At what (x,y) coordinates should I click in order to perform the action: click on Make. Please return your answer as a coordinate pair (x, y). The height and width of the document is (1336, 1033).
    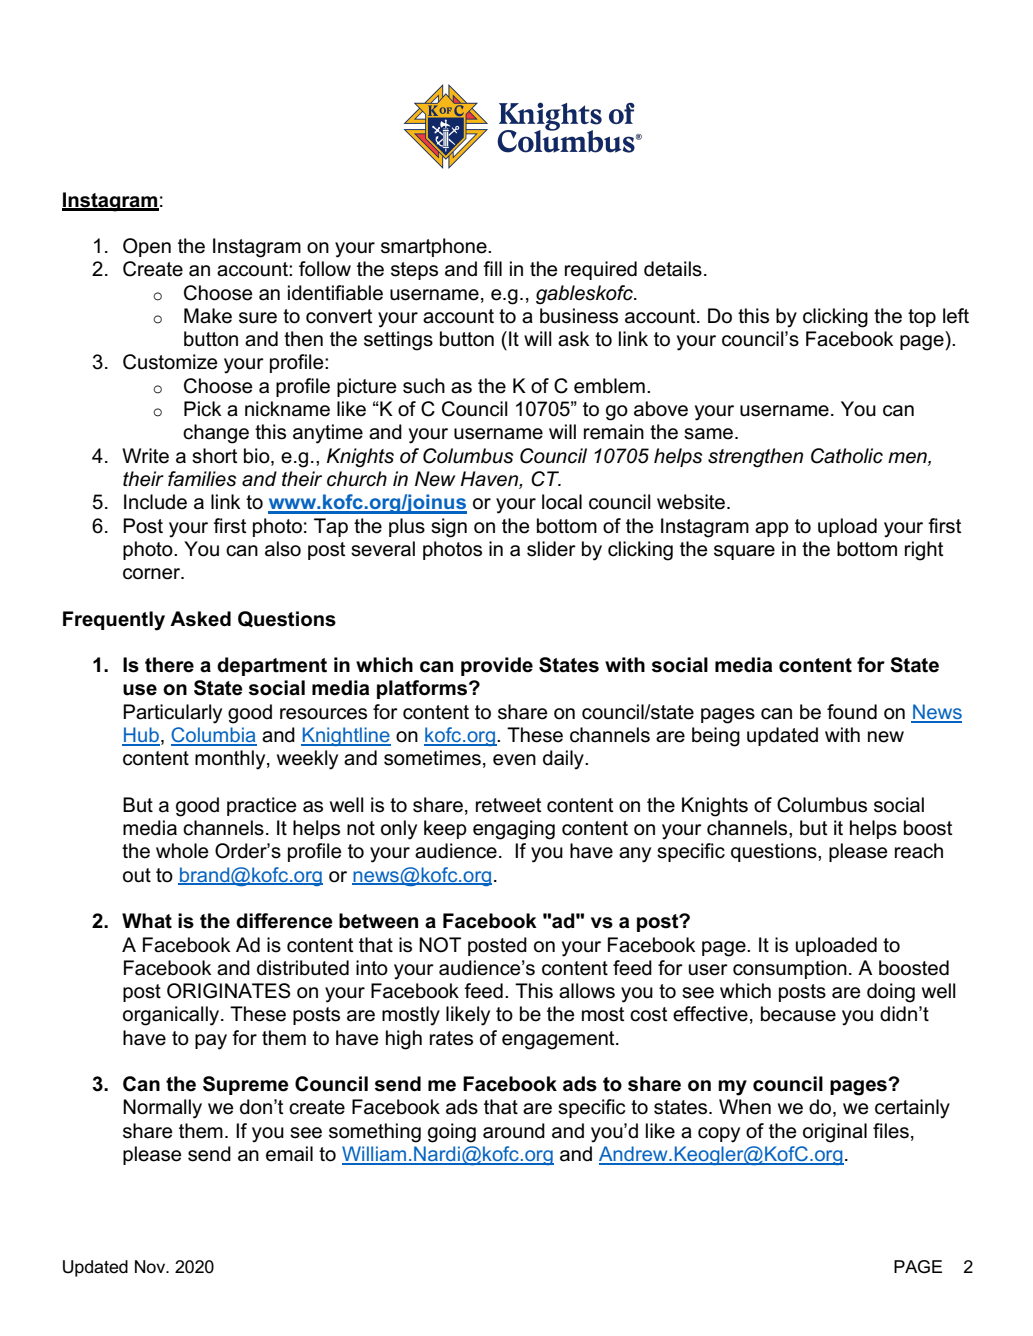
    Looking at the image, I should click on (208, 316).
